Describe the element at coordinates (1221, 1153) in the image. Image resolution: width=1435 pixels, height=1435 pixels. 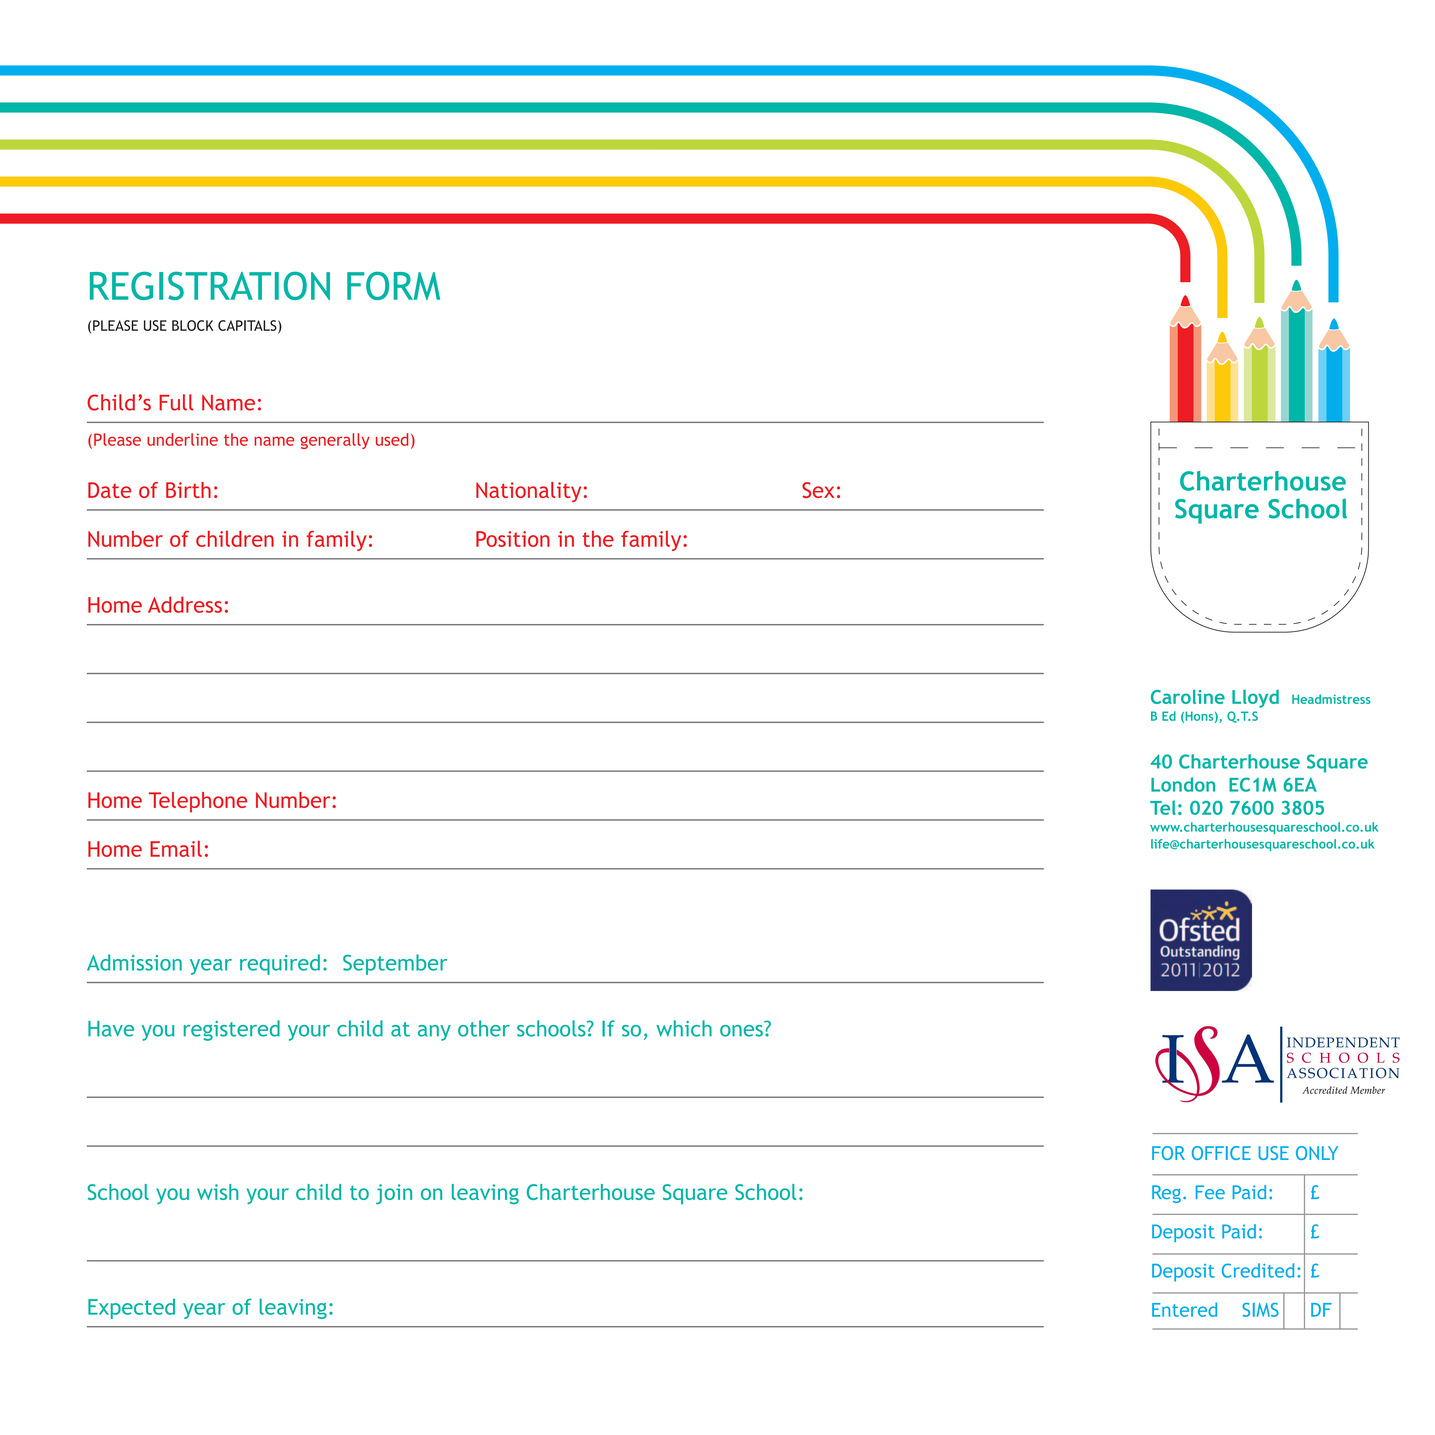
I see `OFFICE` at that location.
